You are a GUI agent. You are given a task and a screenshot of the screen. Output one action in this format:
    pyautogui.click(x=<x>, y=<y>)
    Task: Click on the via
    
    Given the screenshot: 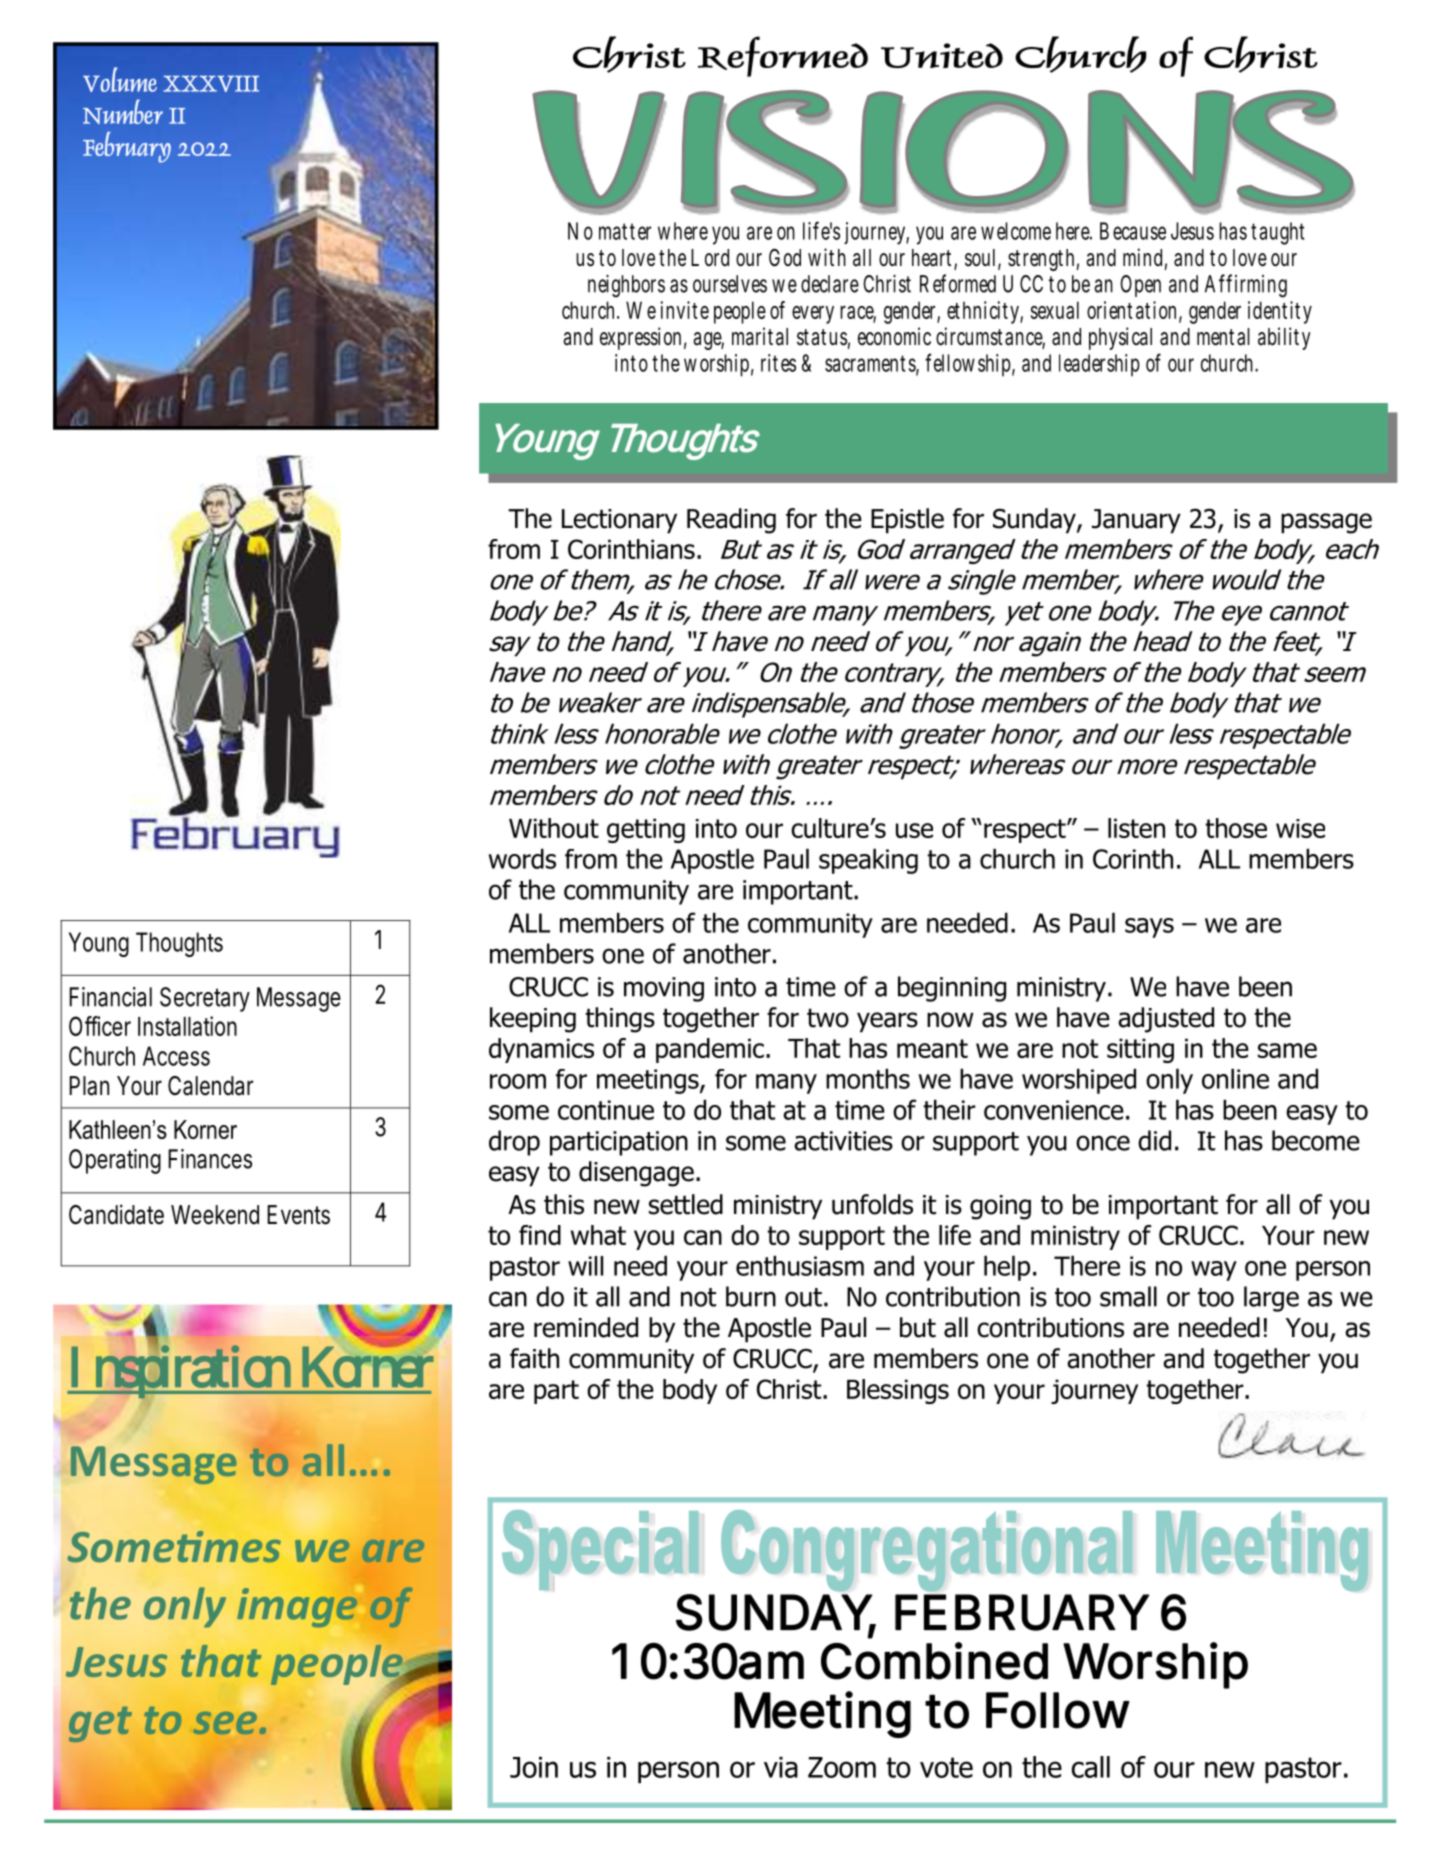 What is the action you would take?
    pyautogui.click(x=781, y=1767)
